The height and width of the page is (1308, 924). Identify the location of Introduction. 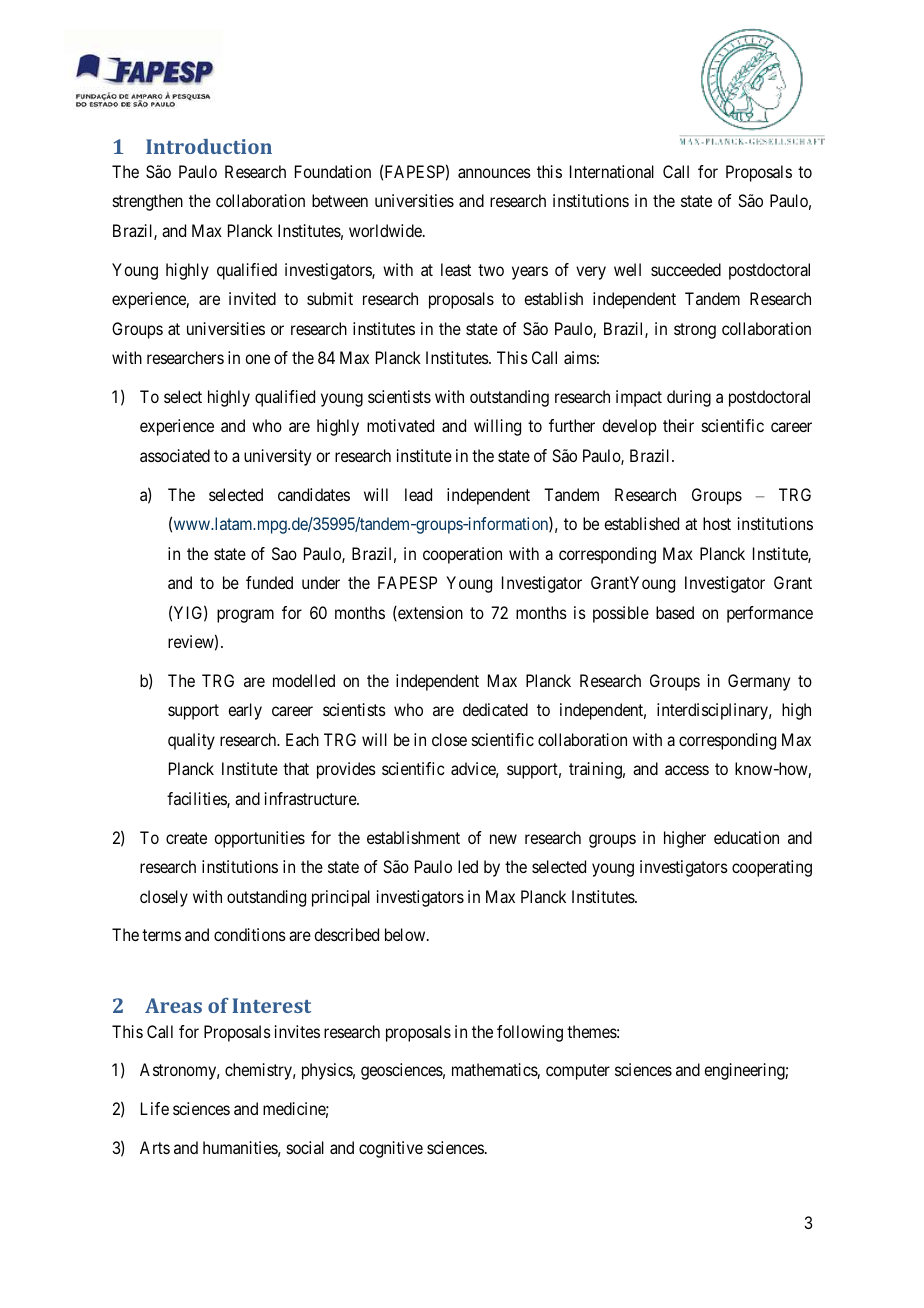
(209, 146).
